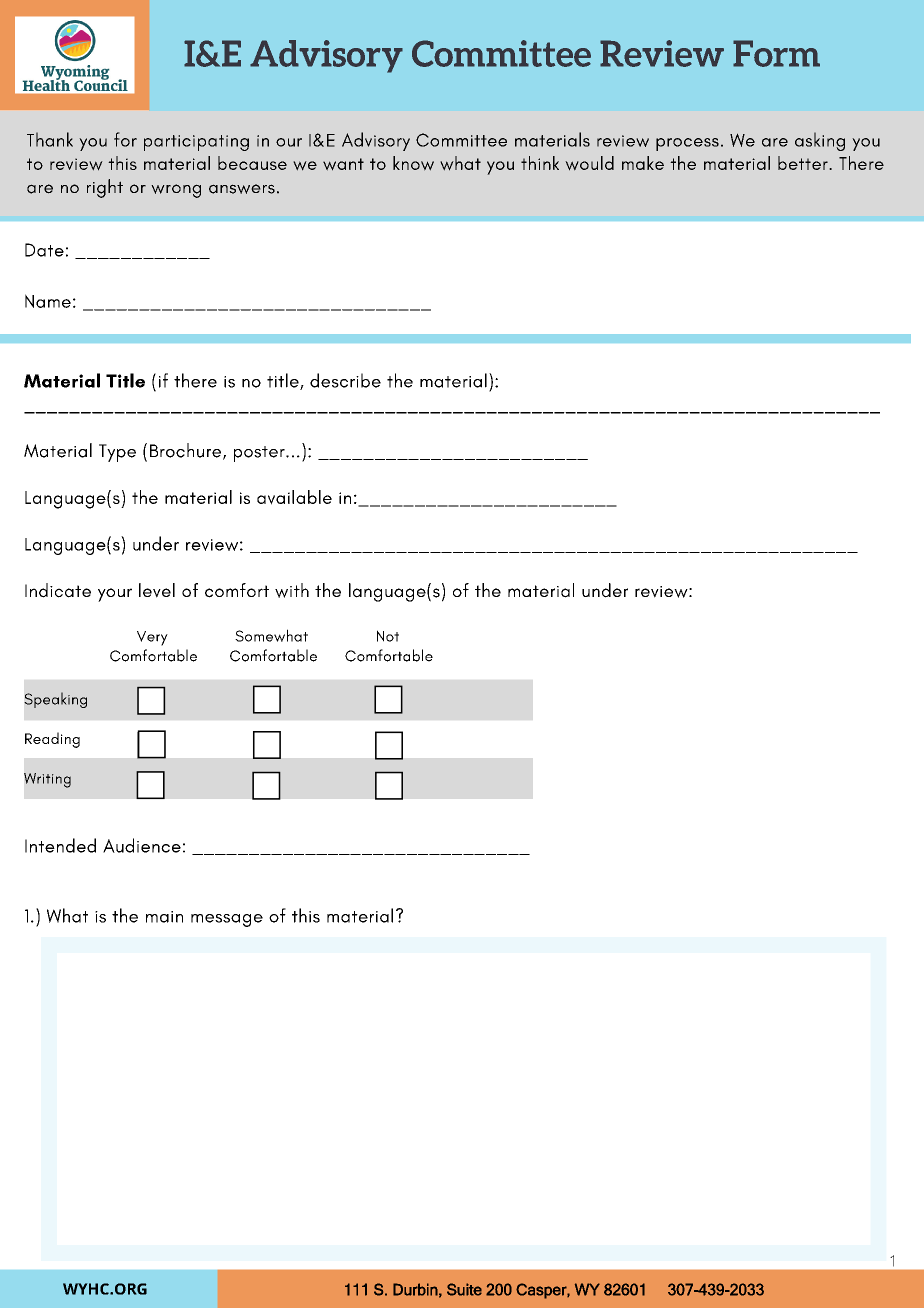  Describe the element at coordinates (294, 497) in the screenshot. I see `available` at that location.
